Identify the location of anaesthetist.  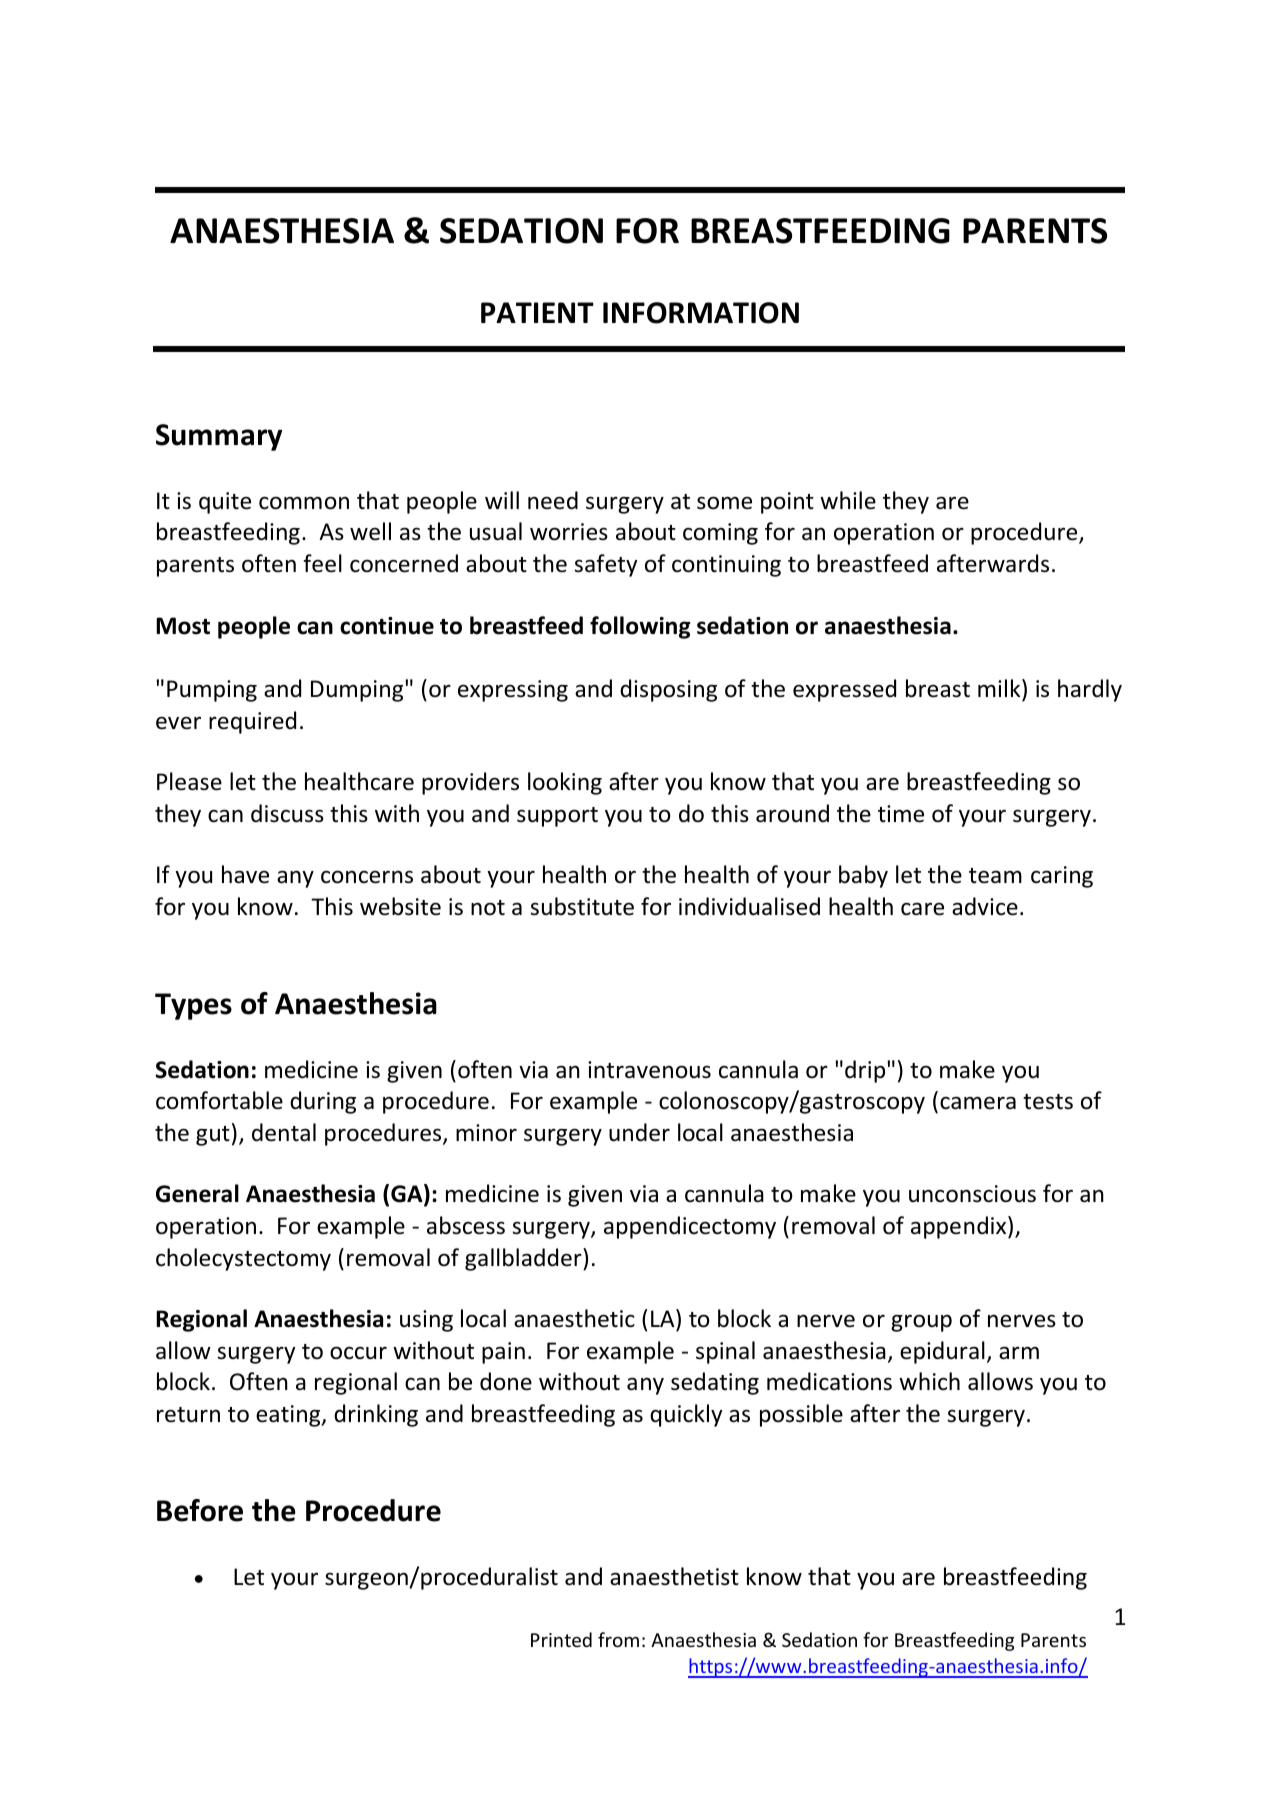
(674, 1576).
